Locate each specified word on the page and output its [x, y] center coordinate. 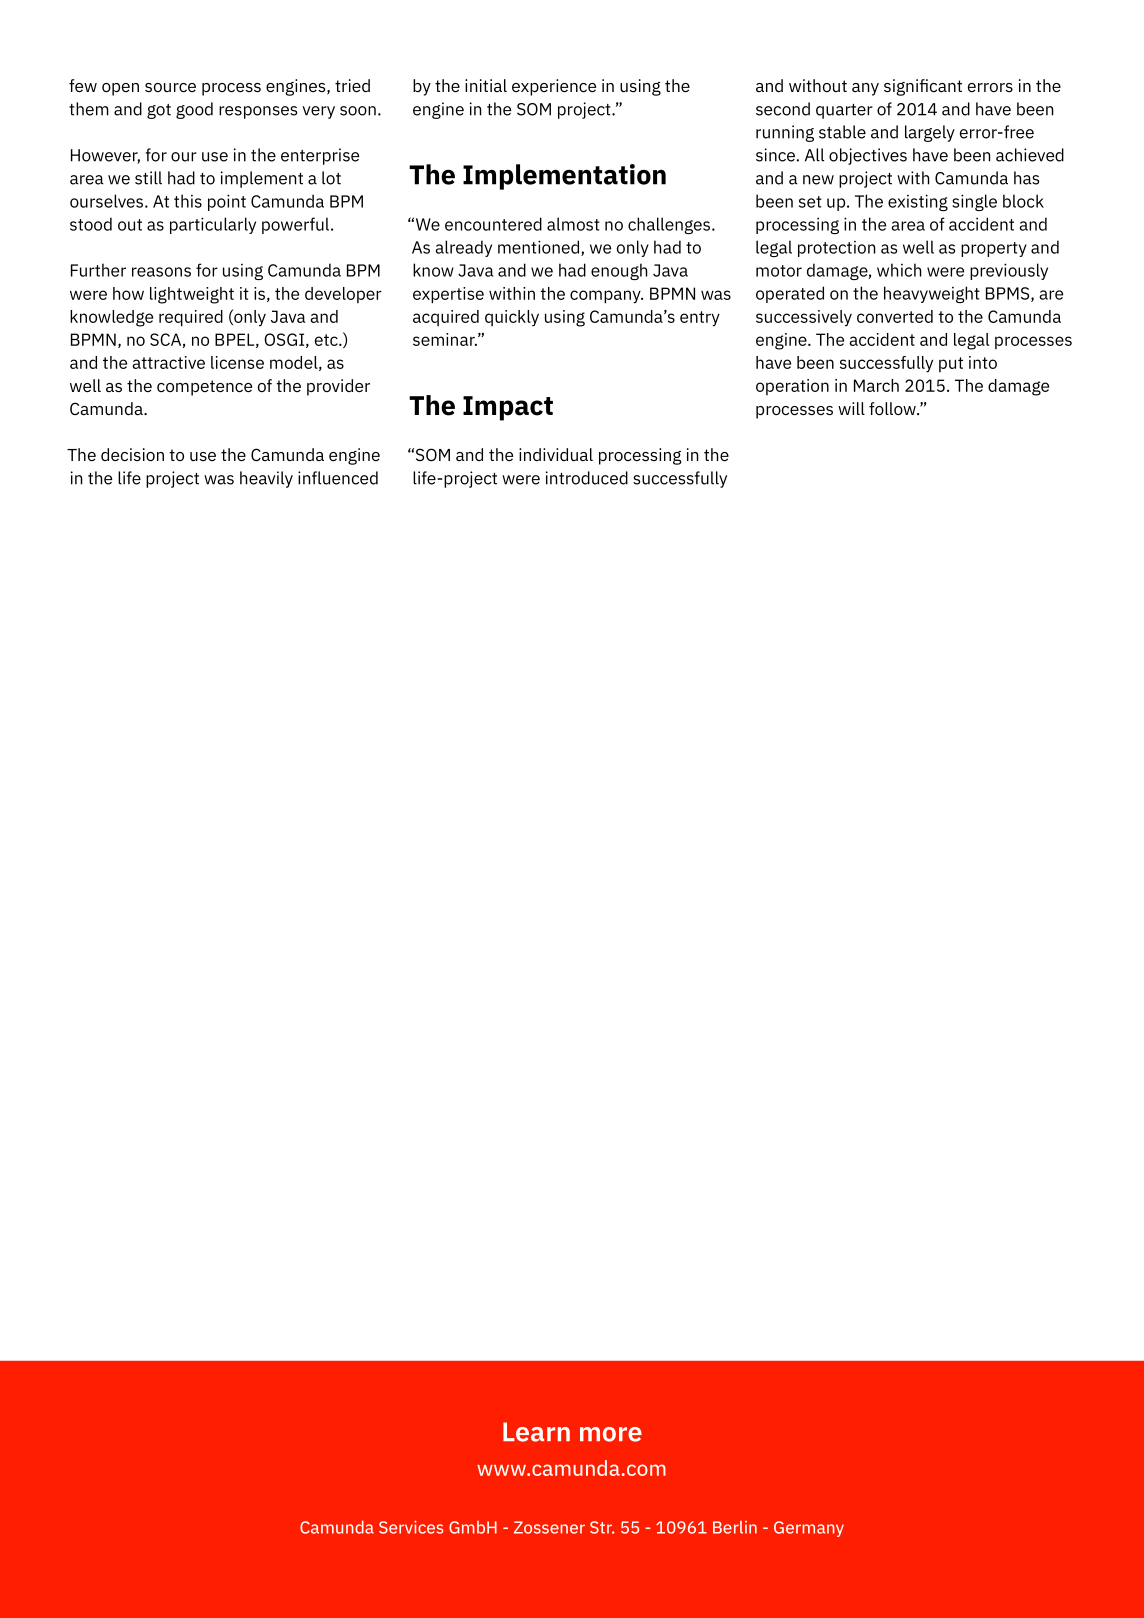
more [611, 1434]
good [194, 110]
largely [930, 133]
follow [893, 408]
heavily [266, 479]
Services [411, 1527]
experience [554, 87]
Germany [809, 1529]
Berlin [735, 1527]
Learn [536, 1432]
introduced [587, 478]
